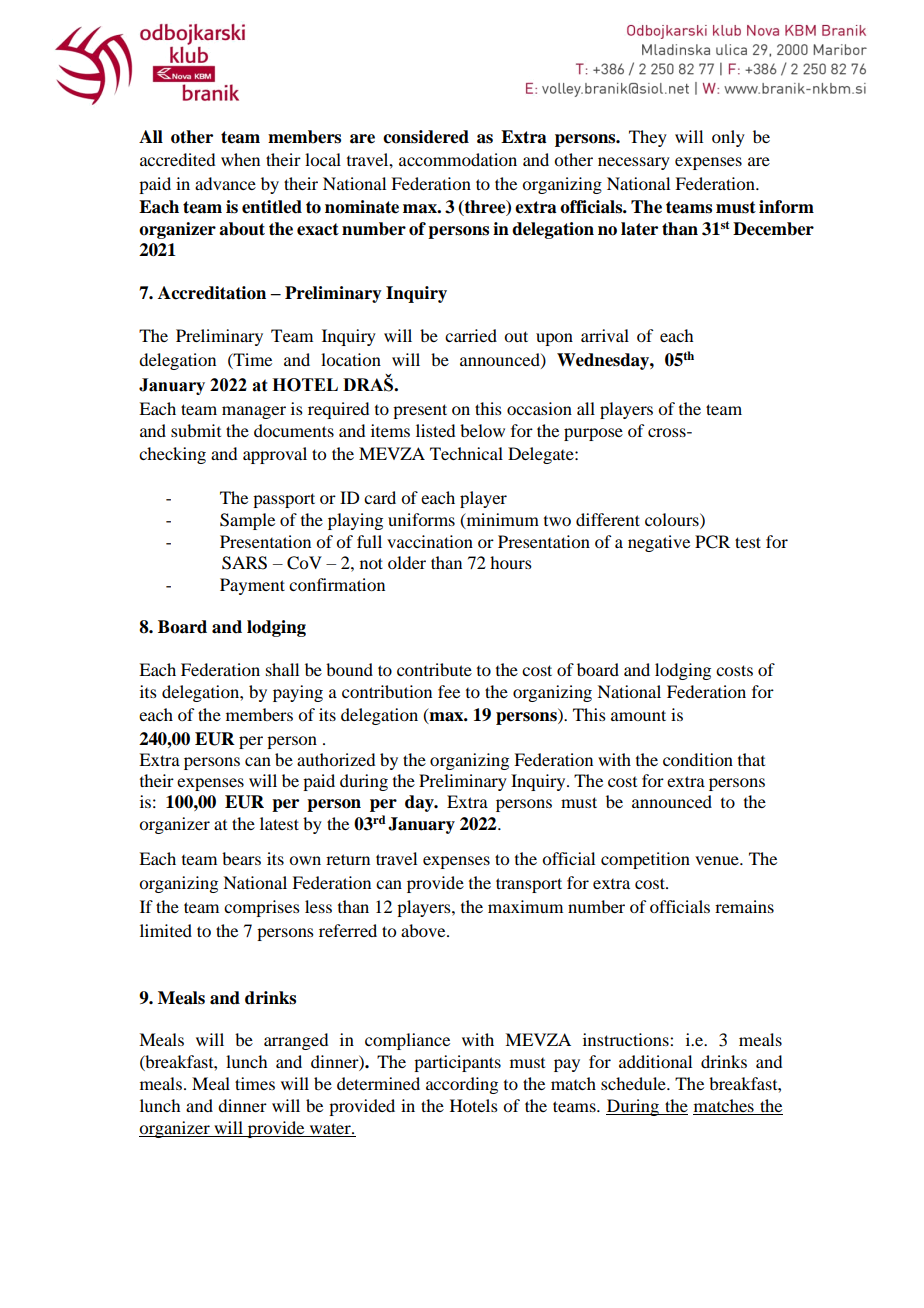  Describe the element at coordinates (655, 1061) in the screenshot. I see `additional` at that location.
